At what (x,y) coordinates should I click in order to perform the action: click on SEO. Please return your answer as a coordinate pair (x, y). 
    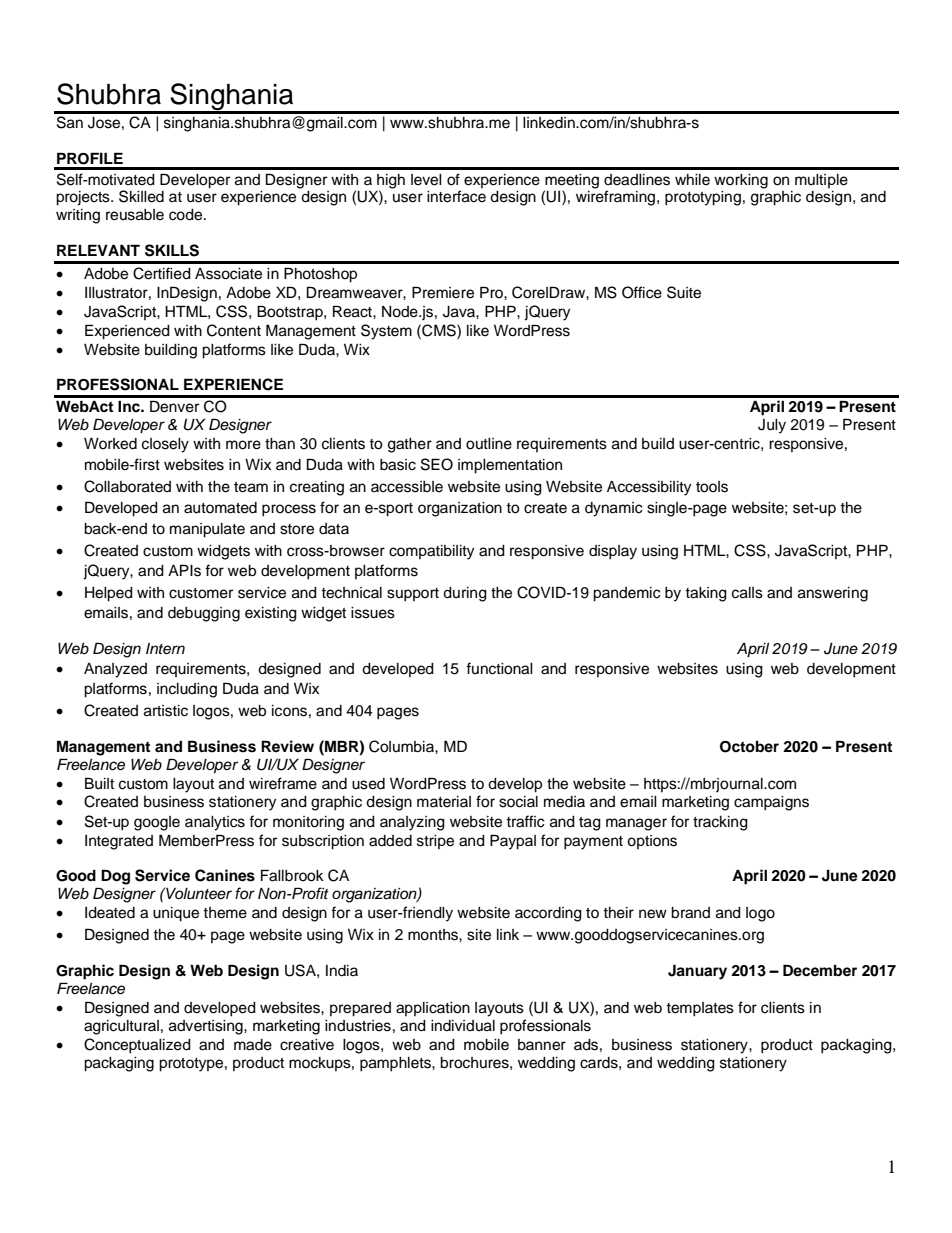
    Looking at the image, I should click on (437, 464).
